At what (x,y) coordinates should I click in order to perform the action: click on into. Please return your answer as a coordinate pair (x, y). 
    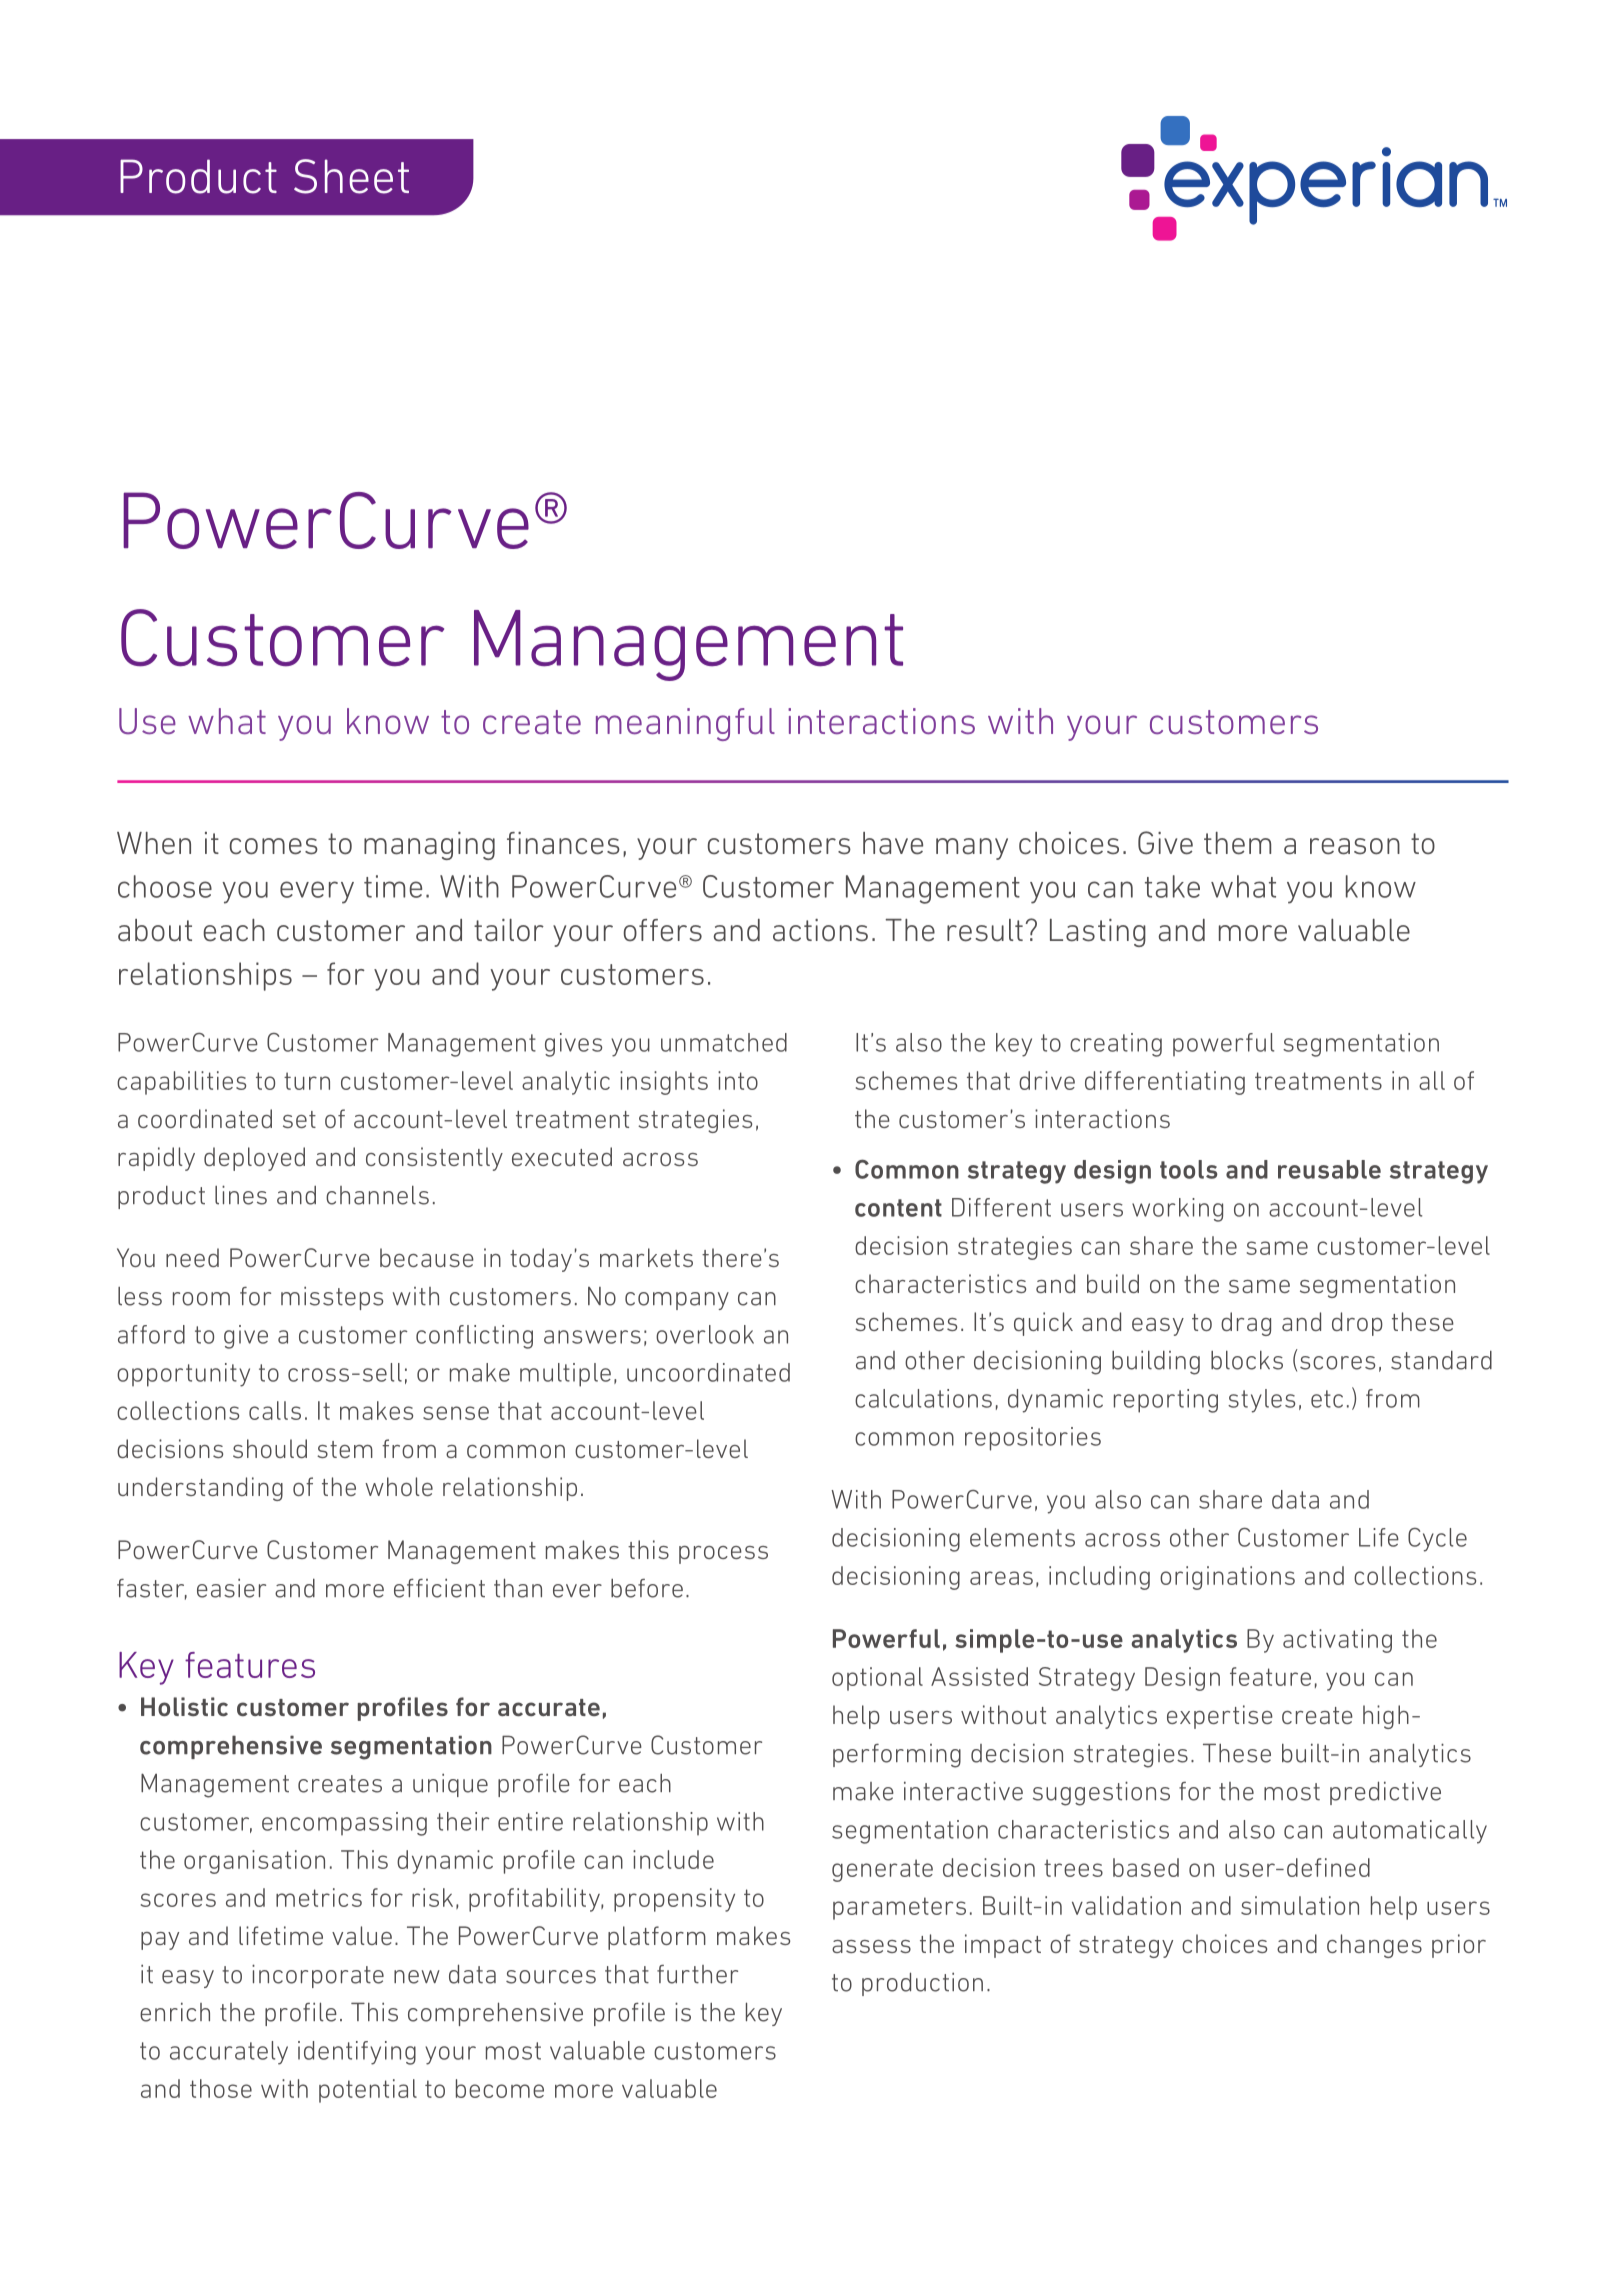
    Looking at the image, I should click on (738, 1080).
